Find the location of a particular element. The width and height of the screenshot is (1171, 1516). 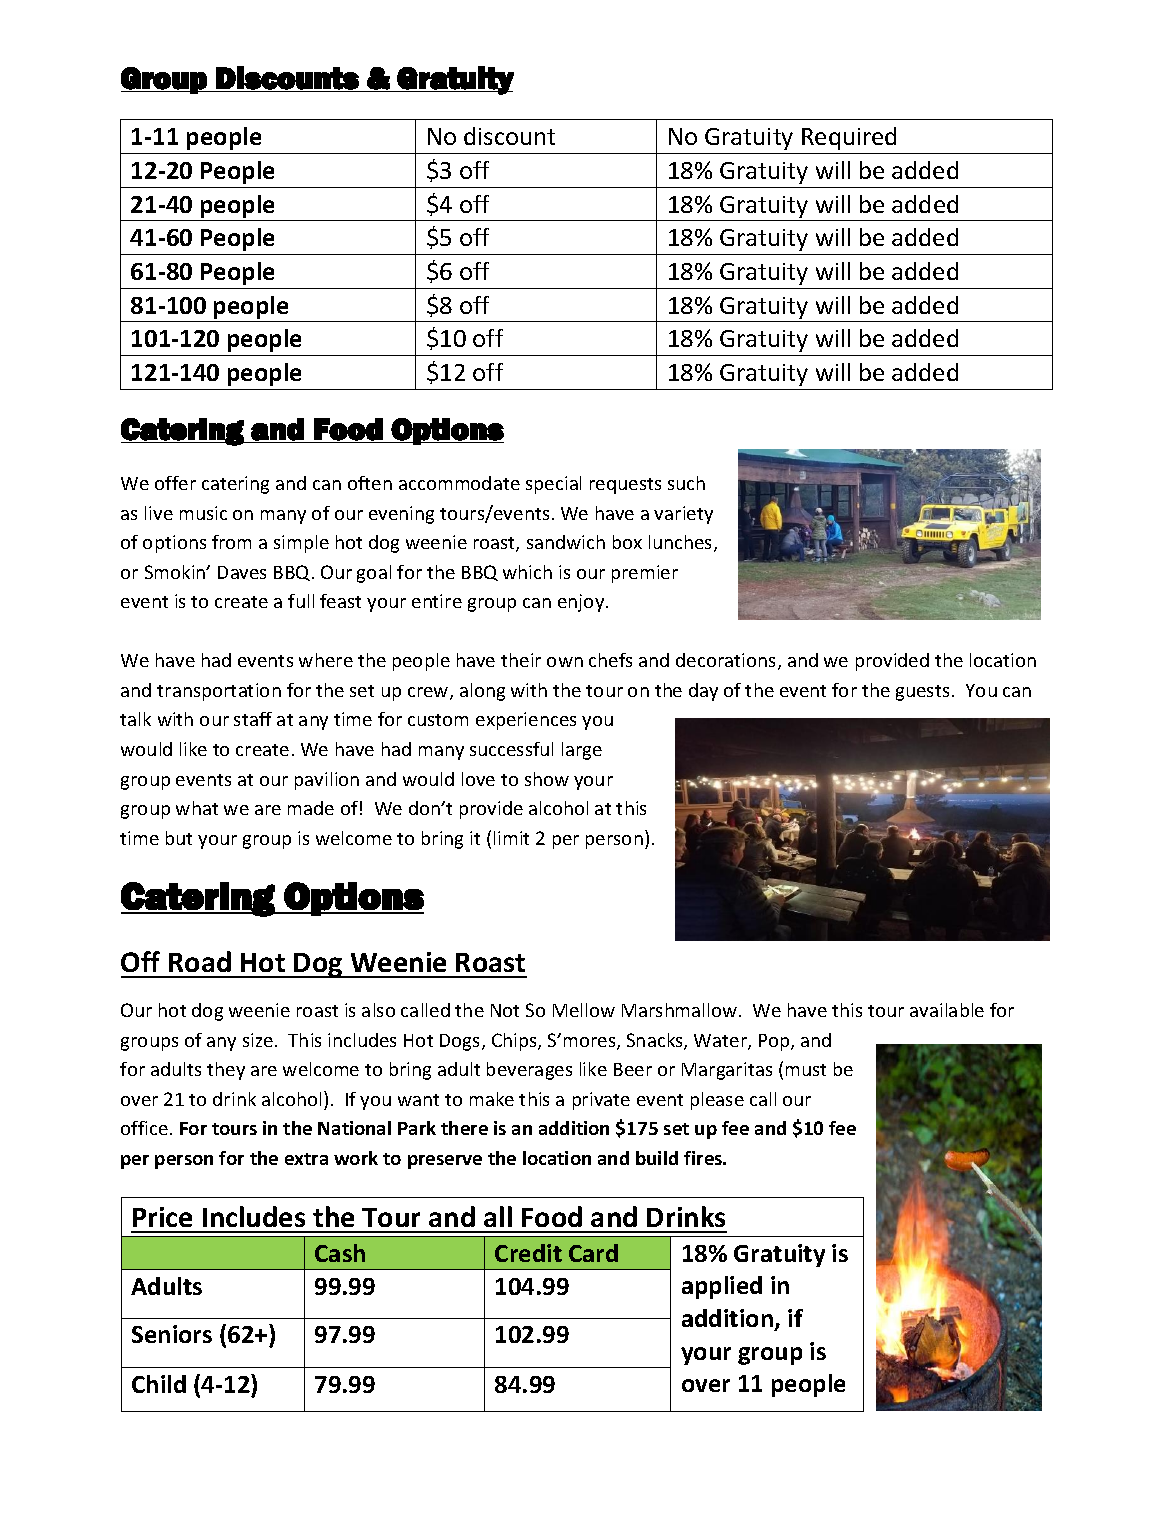

applied is located at coordinates (722, 1287).
